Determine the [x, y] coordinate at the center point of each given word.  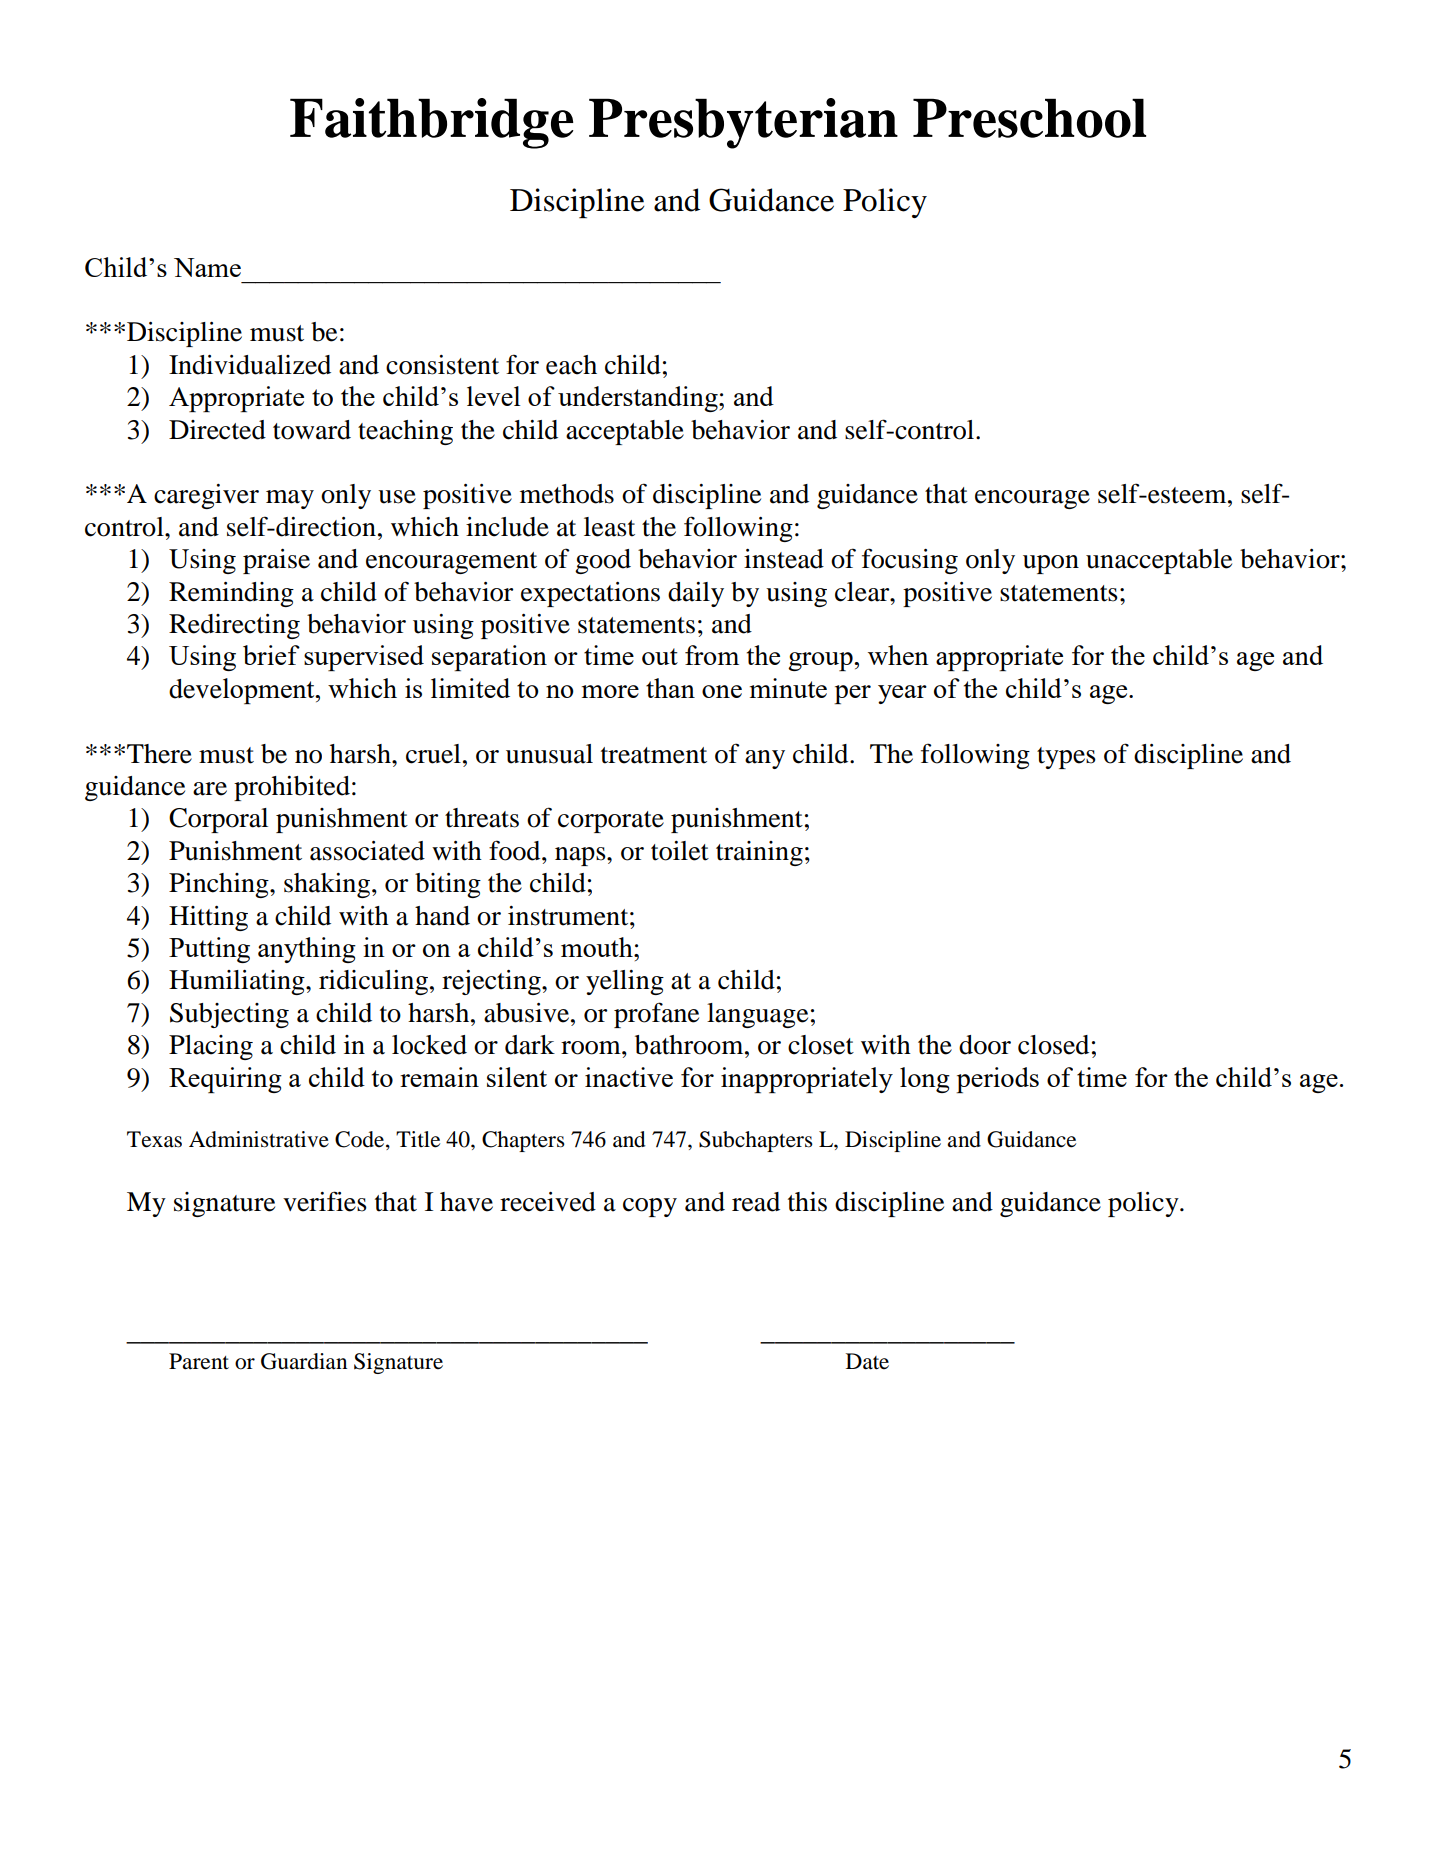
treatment [654, 755]
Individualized [250, 365]
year [902, 694]
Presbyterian [743, 123]
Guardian [304, 1361]
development [243, 691]
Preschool [1029, 118]
